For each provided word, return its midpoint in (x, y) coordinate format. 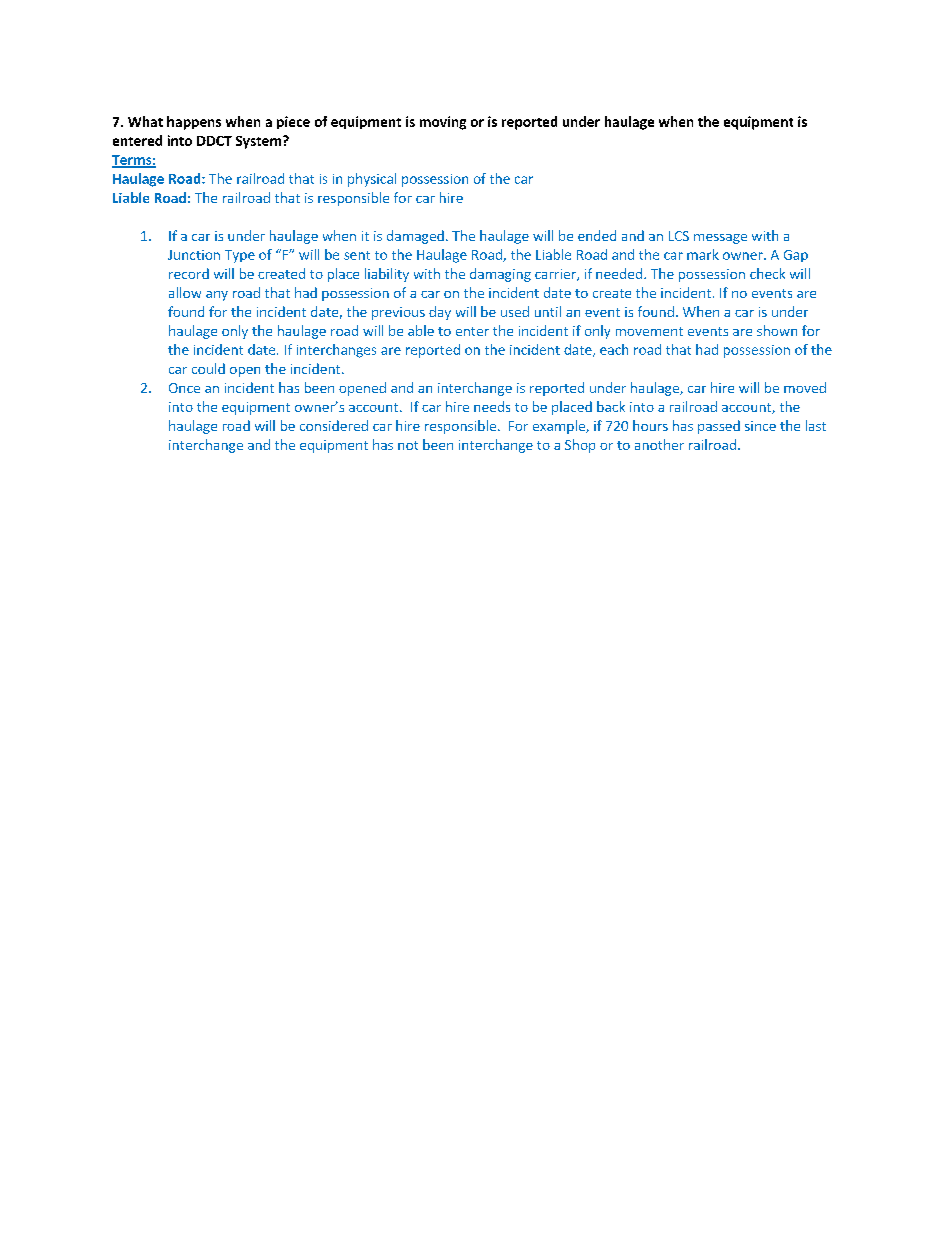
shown (777, 330)
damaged (415, 237)
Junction (194, 255)
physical (372, 180)
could (208, 368)
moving (443, 123)
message (720, 239)
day (440, 313)
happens (194, 123)
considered (334, 425)
